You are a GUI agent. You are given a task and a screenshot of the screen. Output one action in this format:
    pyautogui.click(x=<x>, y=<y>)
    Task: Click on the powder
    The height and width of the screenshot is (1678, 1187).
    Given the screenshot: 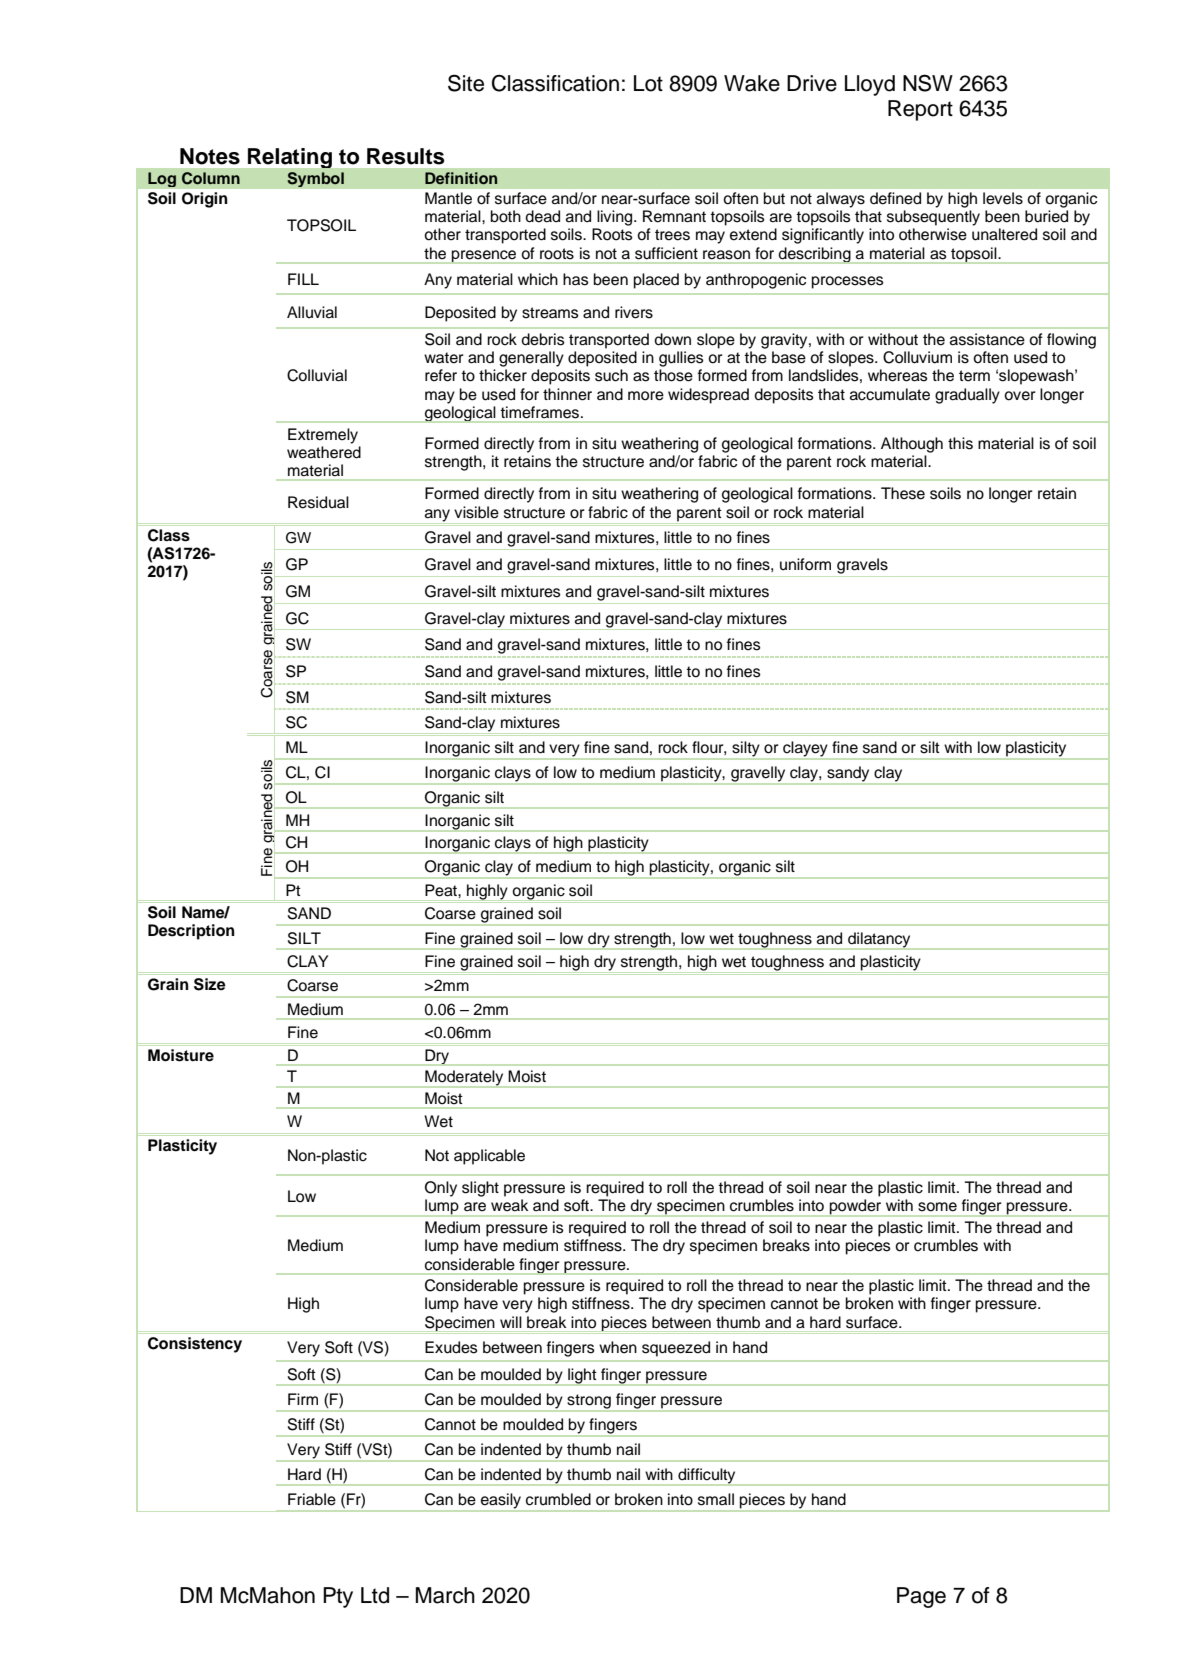 What is the action you would take?
    pyautogui.click(x=855, y=1208)
